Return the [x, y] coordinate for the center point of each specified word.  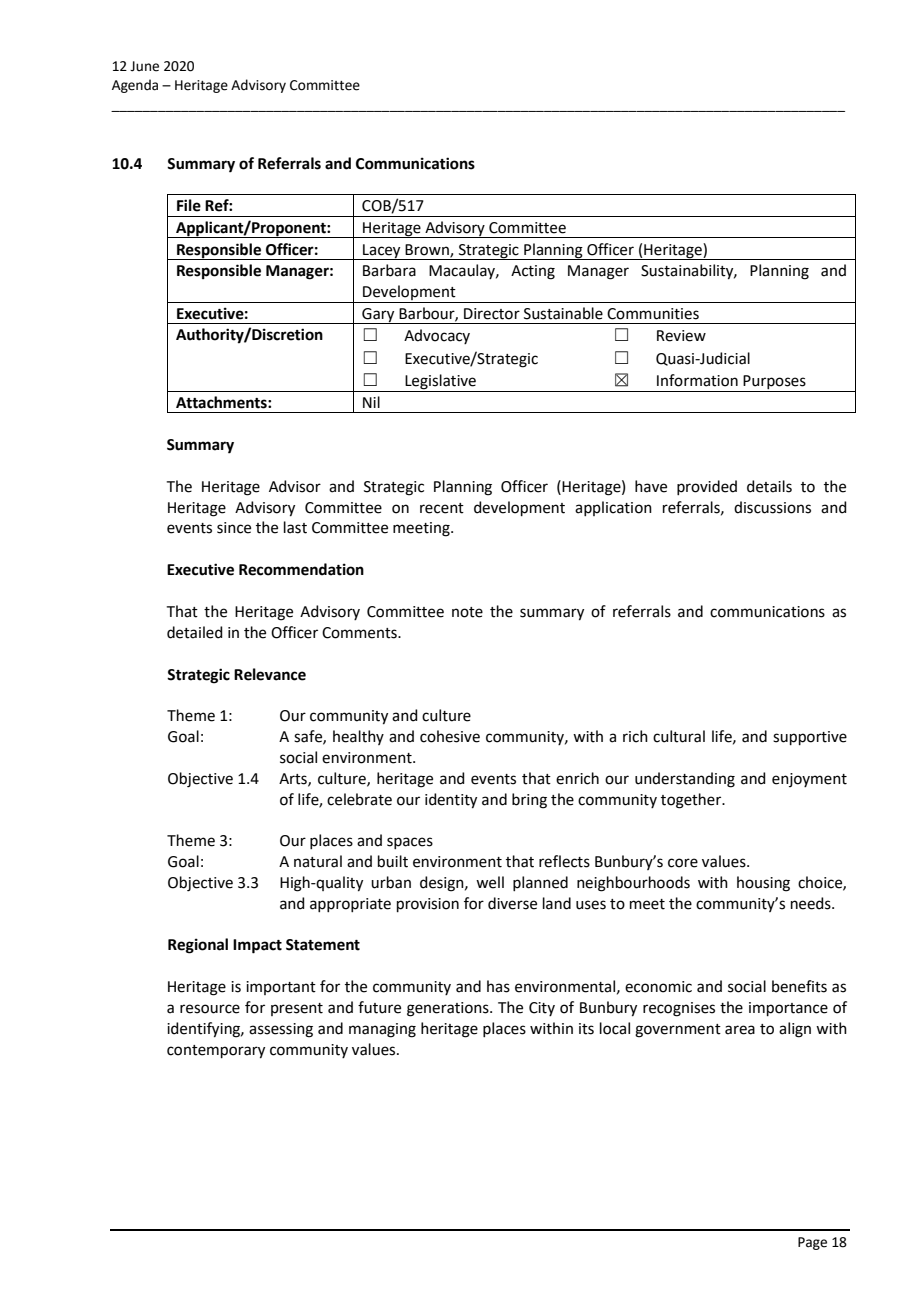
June [144, 66]
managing [382, 1030]
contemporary [216, 1052]
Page [812, 1243]
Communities [653, 314]
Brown [428, 250]
